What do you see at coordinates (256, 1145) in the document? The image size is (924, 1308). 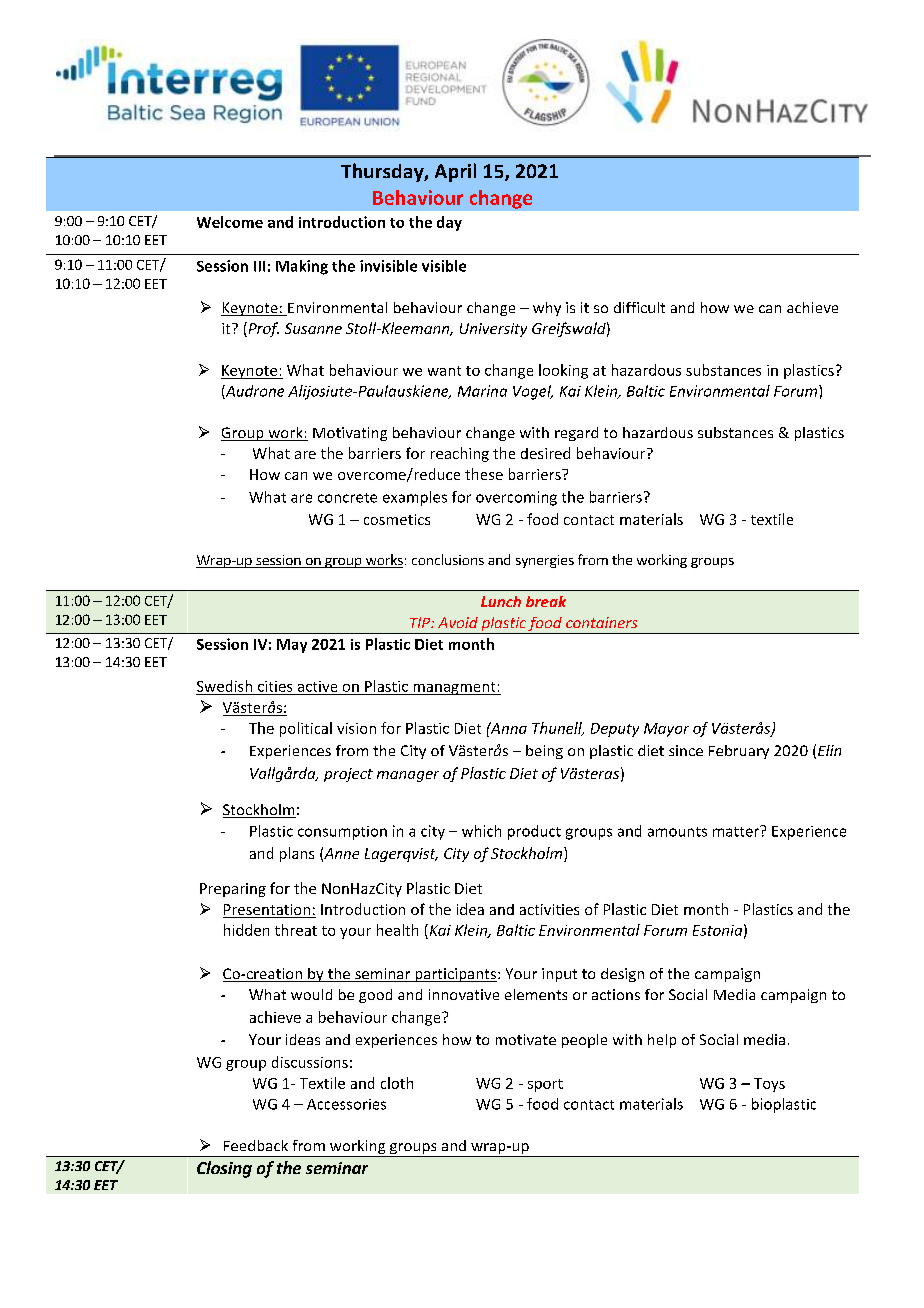 I see `Feedback` at bounding box center [256, 1145].
